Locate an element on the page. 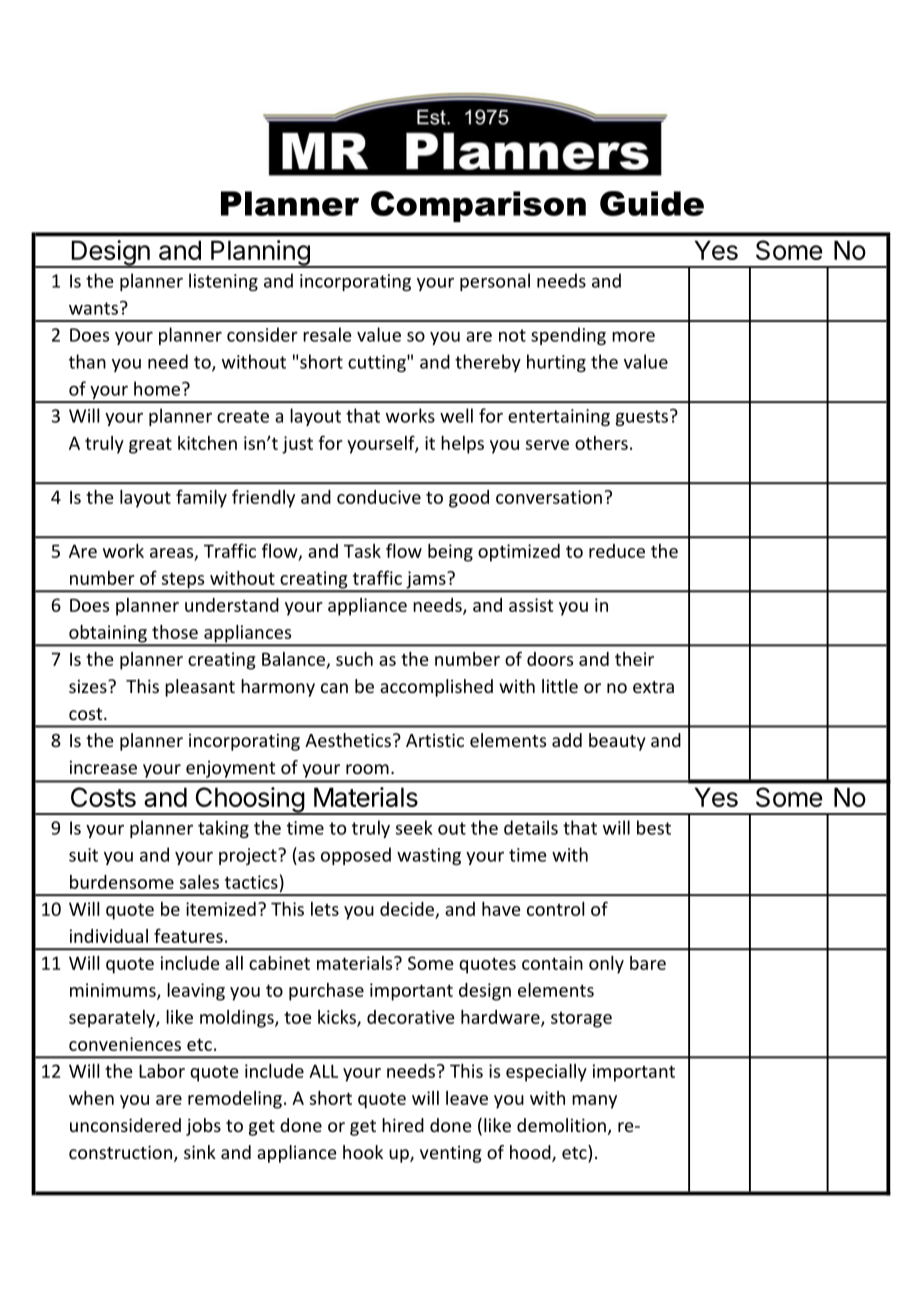 Image resolution: width=924 pixels, height=1308 pixels. pleasant is located at coordinates (200, 688).
